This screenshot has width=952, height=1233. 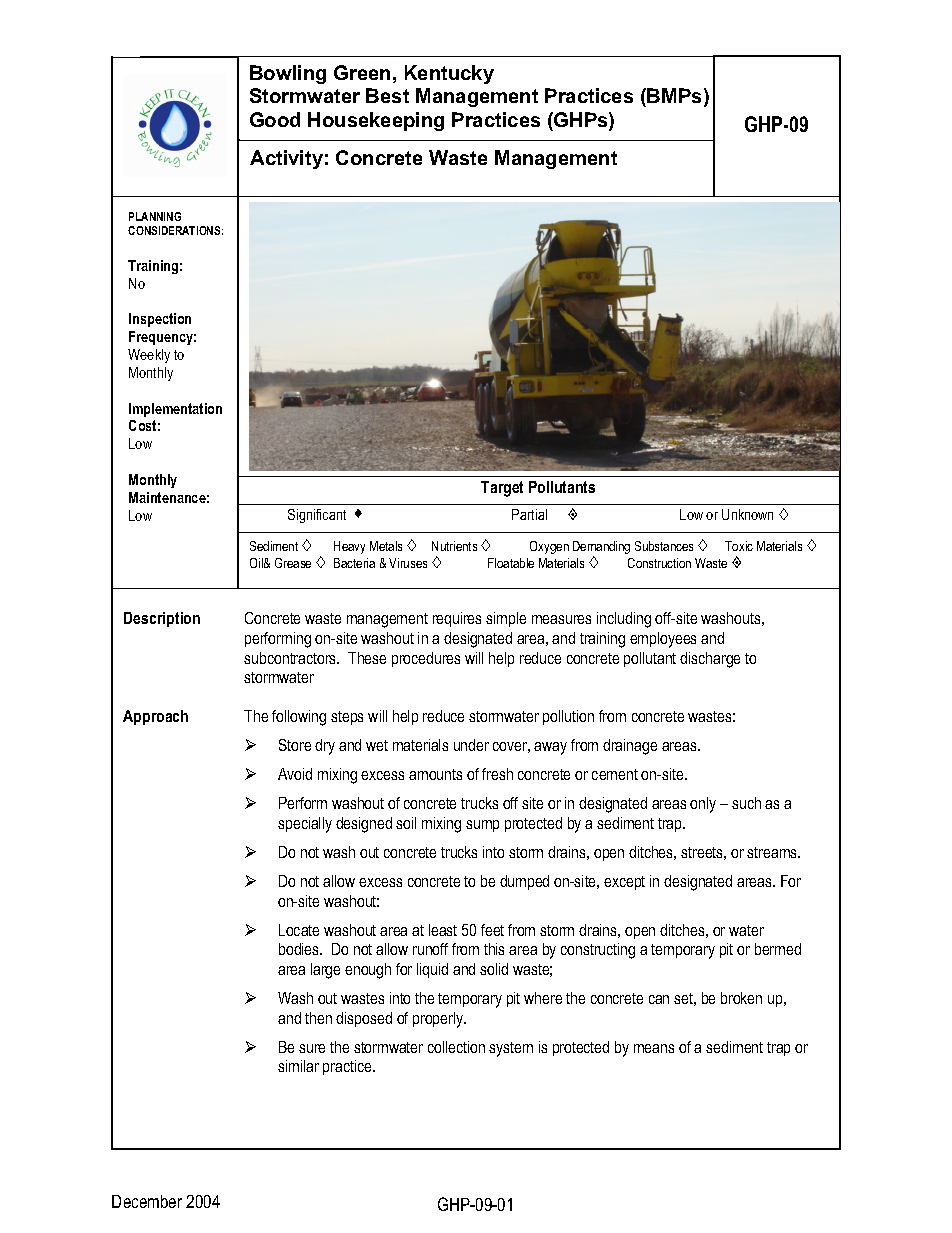 What do you see at coordinates (457, 619) in the screenshot?
I see `requires` at bounding box center [457, 619].
